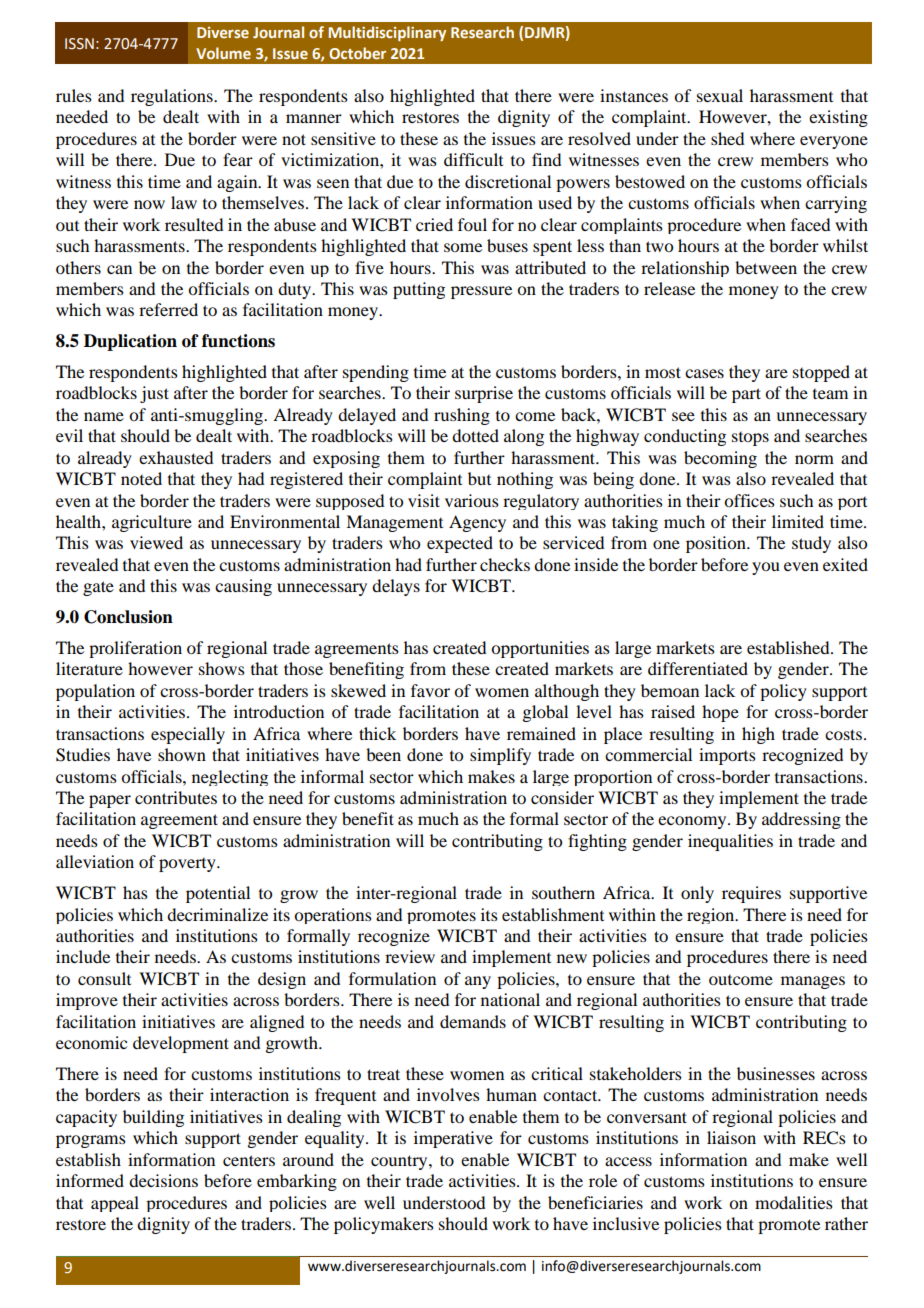 The width and height of the page is (924, 1308). I want to click on stops, so click(750, 439).
